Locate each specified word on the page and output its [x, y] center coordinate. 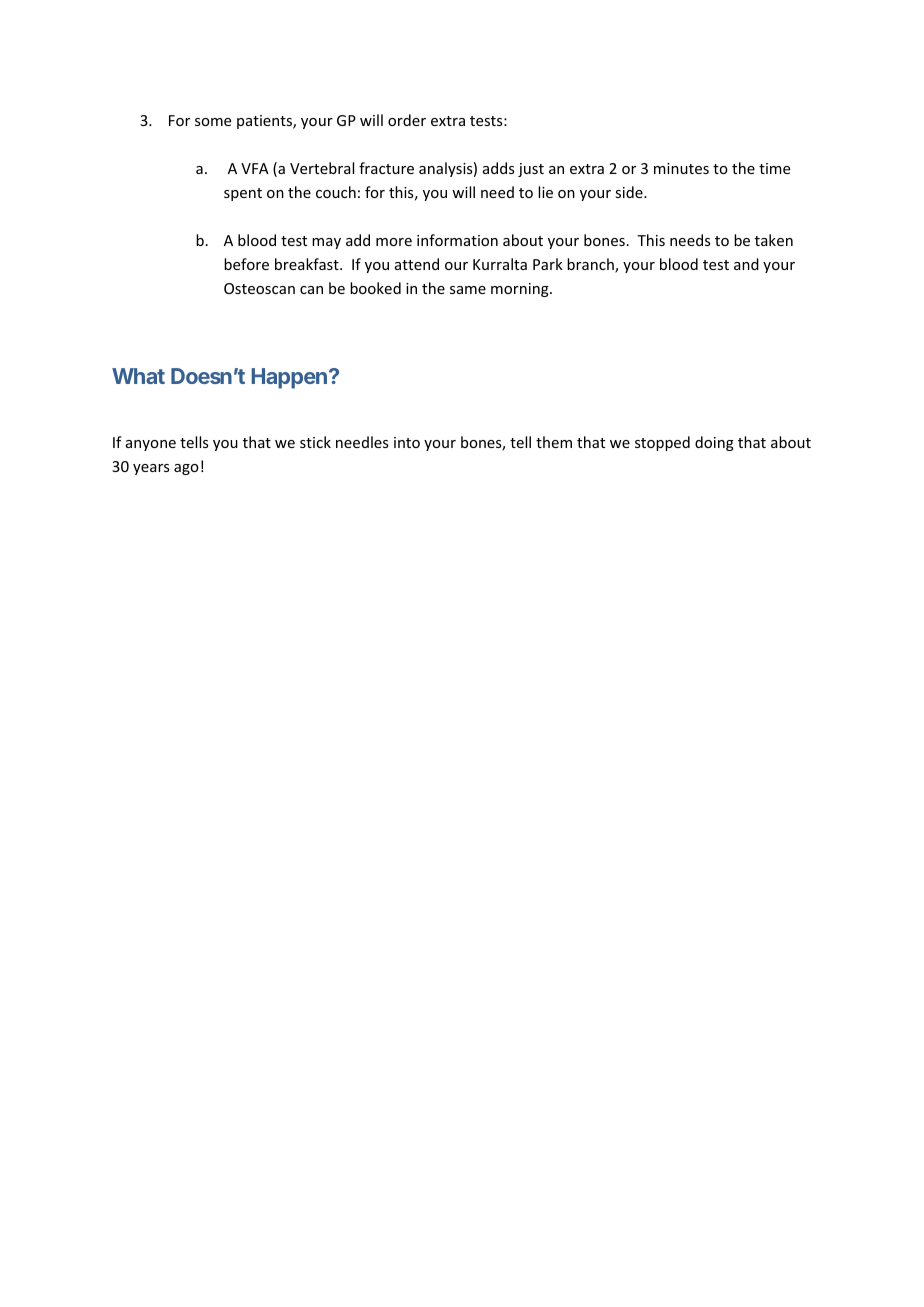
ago [186, 469]
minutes [681, 168]
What [138, 376]
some [213, 122]
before [246, 264]
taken [774, 240]
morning [521, 290]
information [457, 240]
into [407, 442]
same [468, 290]
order [407, 120]
